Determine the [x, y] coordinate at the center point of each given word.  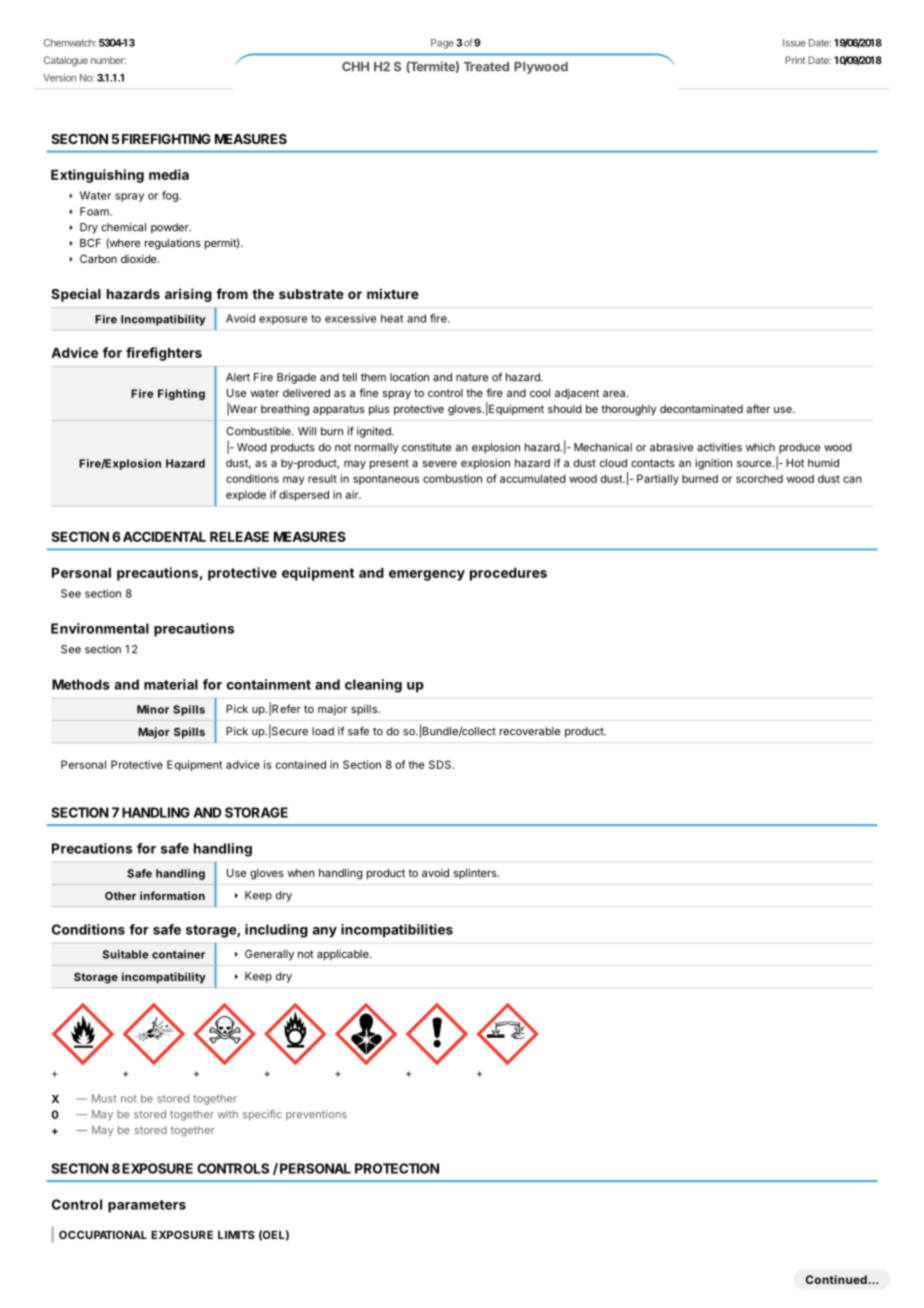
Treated [486, 67]
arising [188, 295]
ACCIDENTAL [164, 536]
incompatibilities [397, 931]
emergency [427, 575]
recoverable [530, 731]
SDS [441, 764]
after [758, 408]
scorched [759, 478]
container [178, 954]
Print [795, 60]
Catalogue [66, 61]
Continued [836, 1279]
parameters [147, 1206]
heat [392, 318]
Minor [153, 709]
